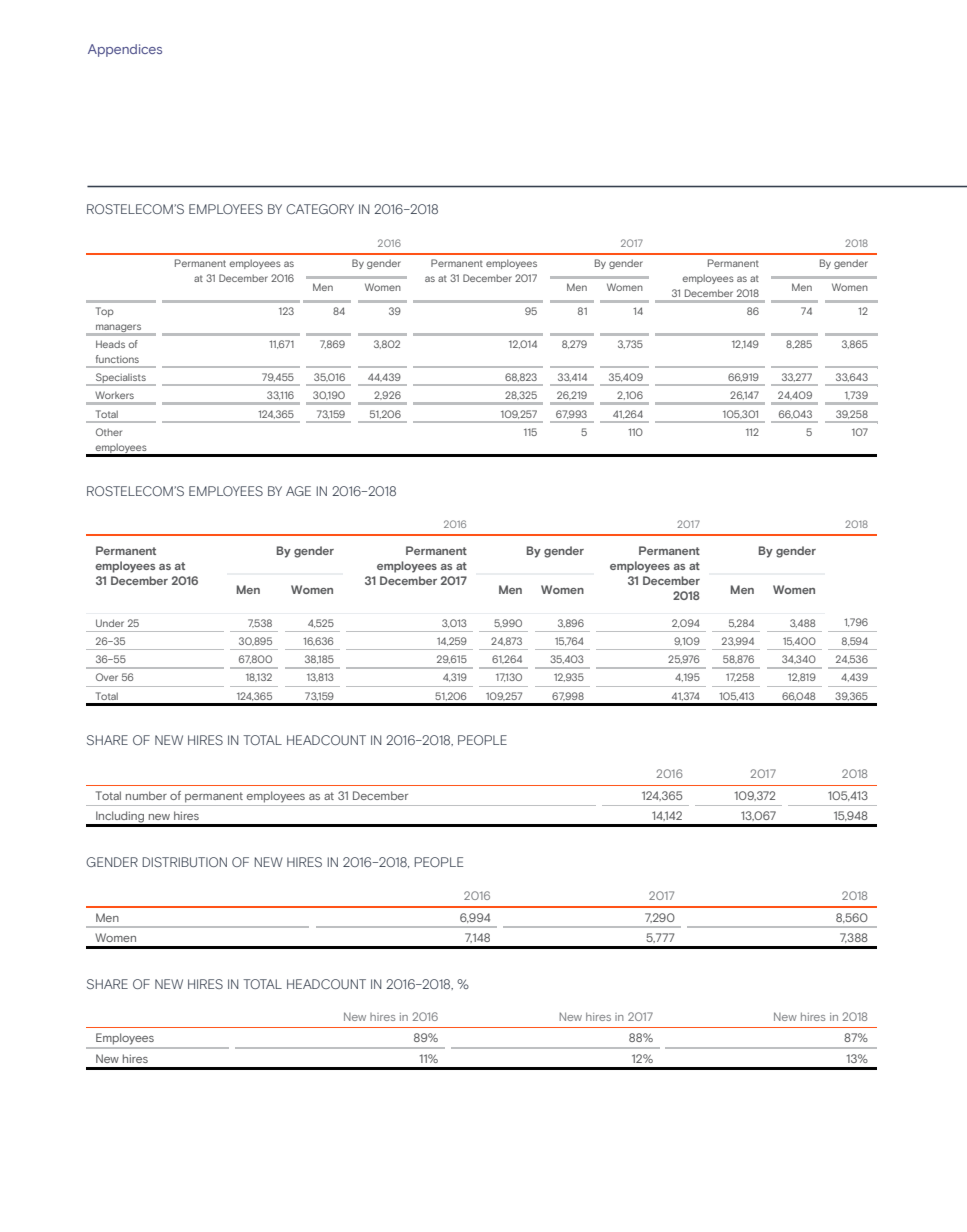 The height and width of the document is (1232, 967). I want to click on number, so click(146, 795).
